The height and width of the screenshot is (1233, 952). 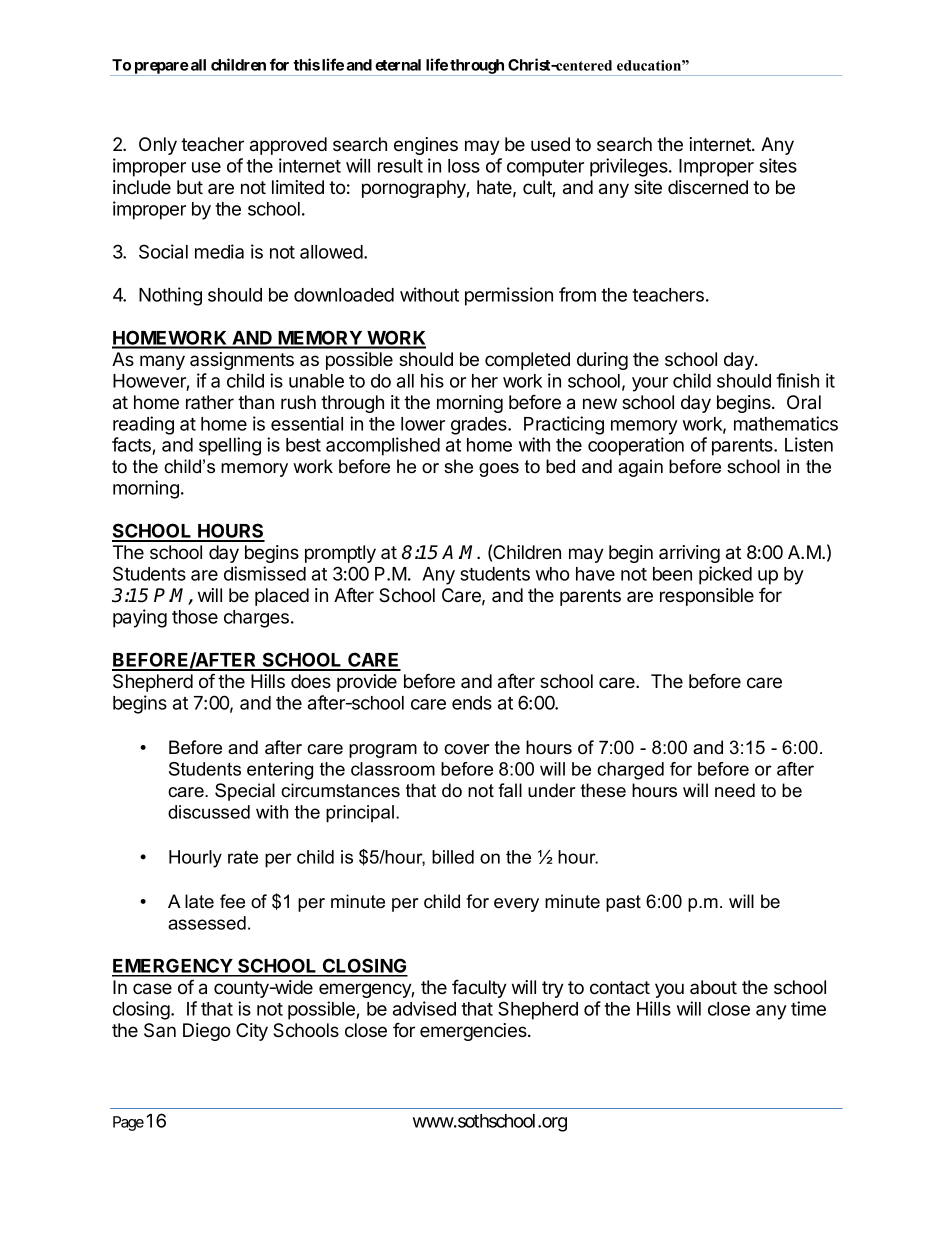 What do you see at coordinates (158, 146) in the screenshot?
I see `Only` at bounding box center [158, 146].
